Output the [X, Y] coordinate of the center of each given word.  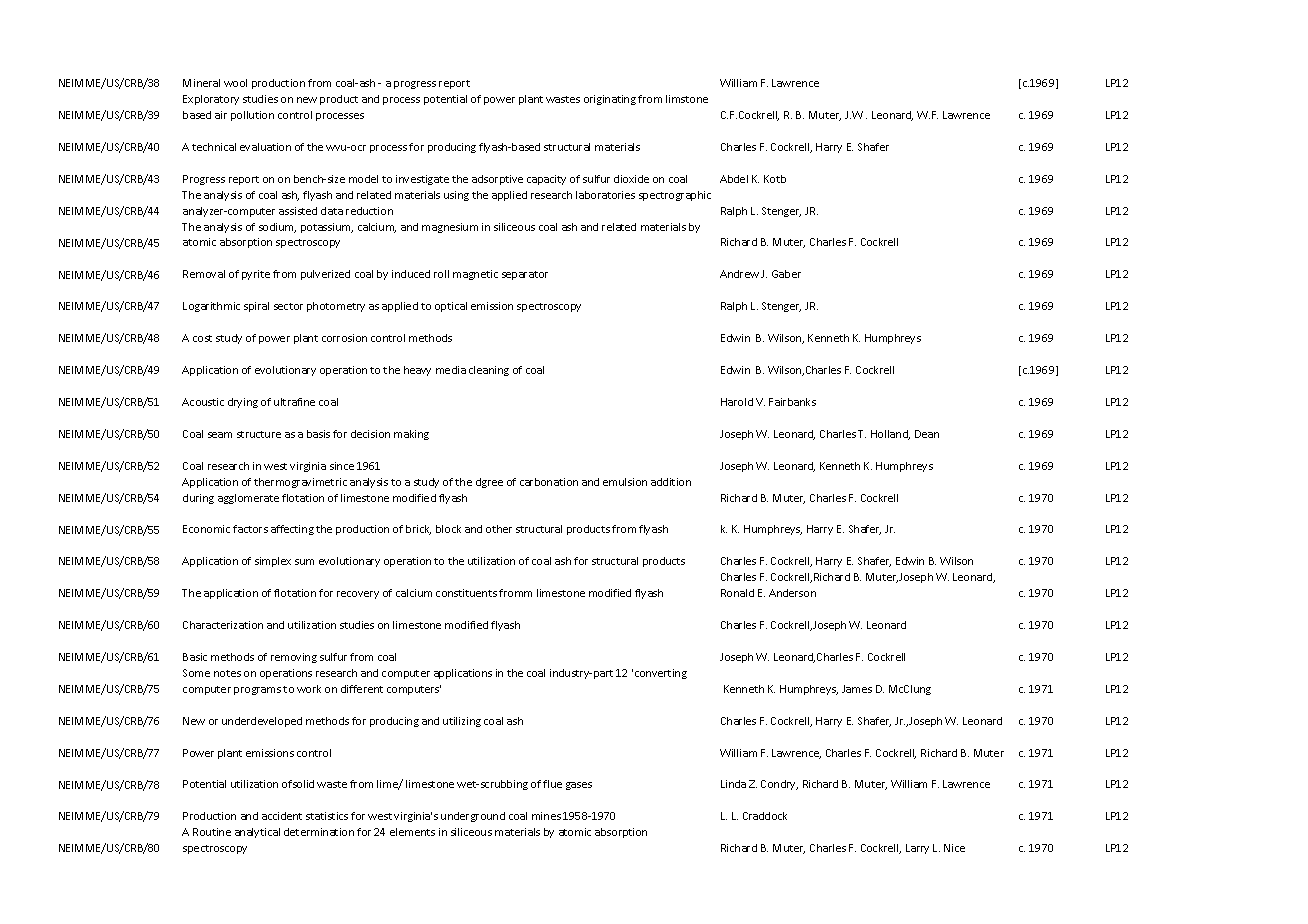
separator [525, 275]
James [857, 689]
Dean [927, 434]
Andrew [739, 274]
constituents [466, 593]
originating [610, 100]
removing [294, 658]
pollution [252, 116]
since [342, 466]
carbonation [549, 482]
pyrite [256, 275]
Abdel [734, 179]
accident [282, 816]
